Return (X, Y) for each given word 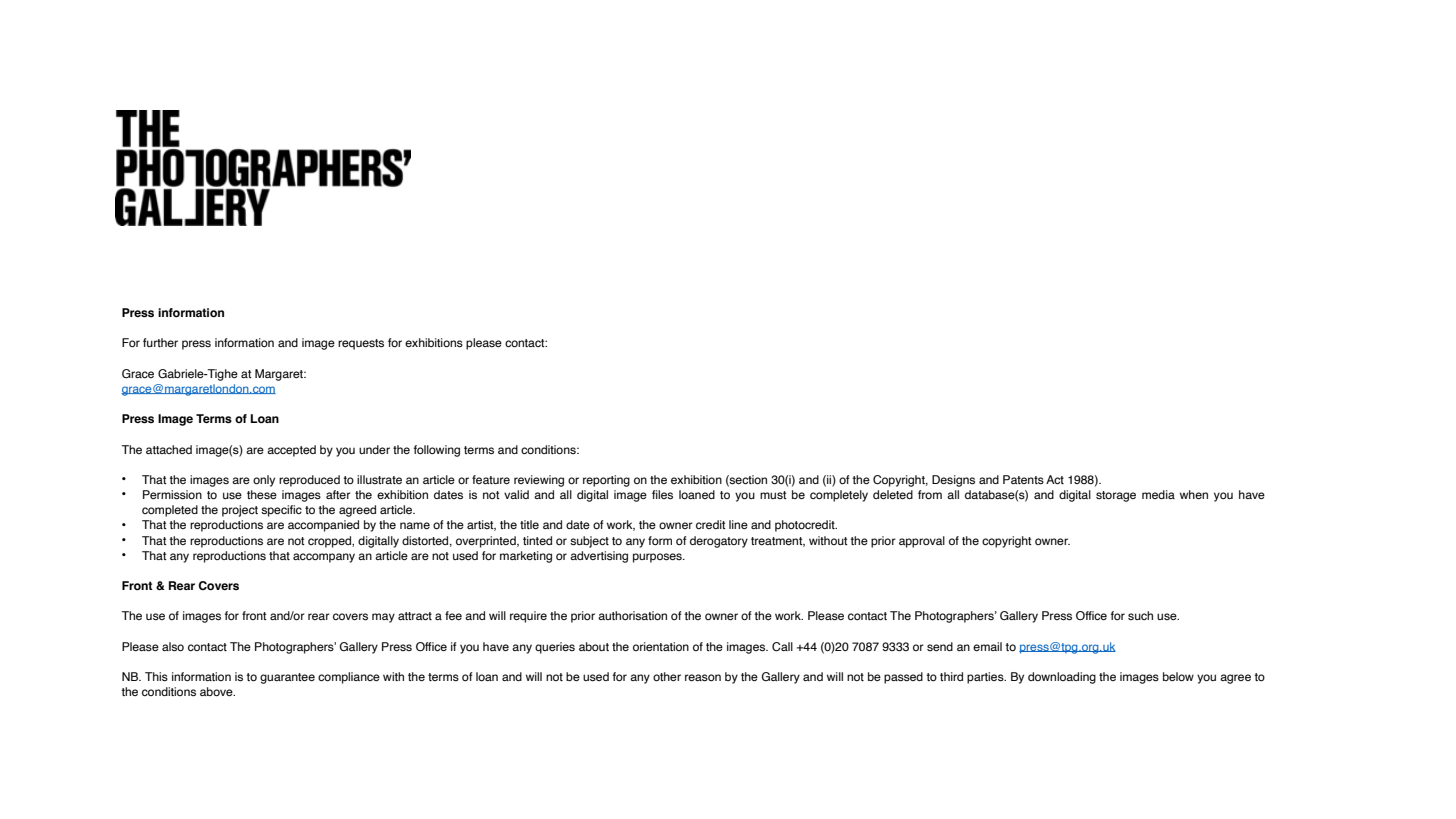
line (738, 524)
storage (1116, 496)
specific (281, 511)
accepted (291, 451)
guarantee (287, 678)
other (667, 676)
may (383, 618)
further (160, 342)
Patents (1023, 479)
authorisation (632, 615)
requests (361, 344)
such (1140, 615)
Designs (953, 481)
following (437, 451)
